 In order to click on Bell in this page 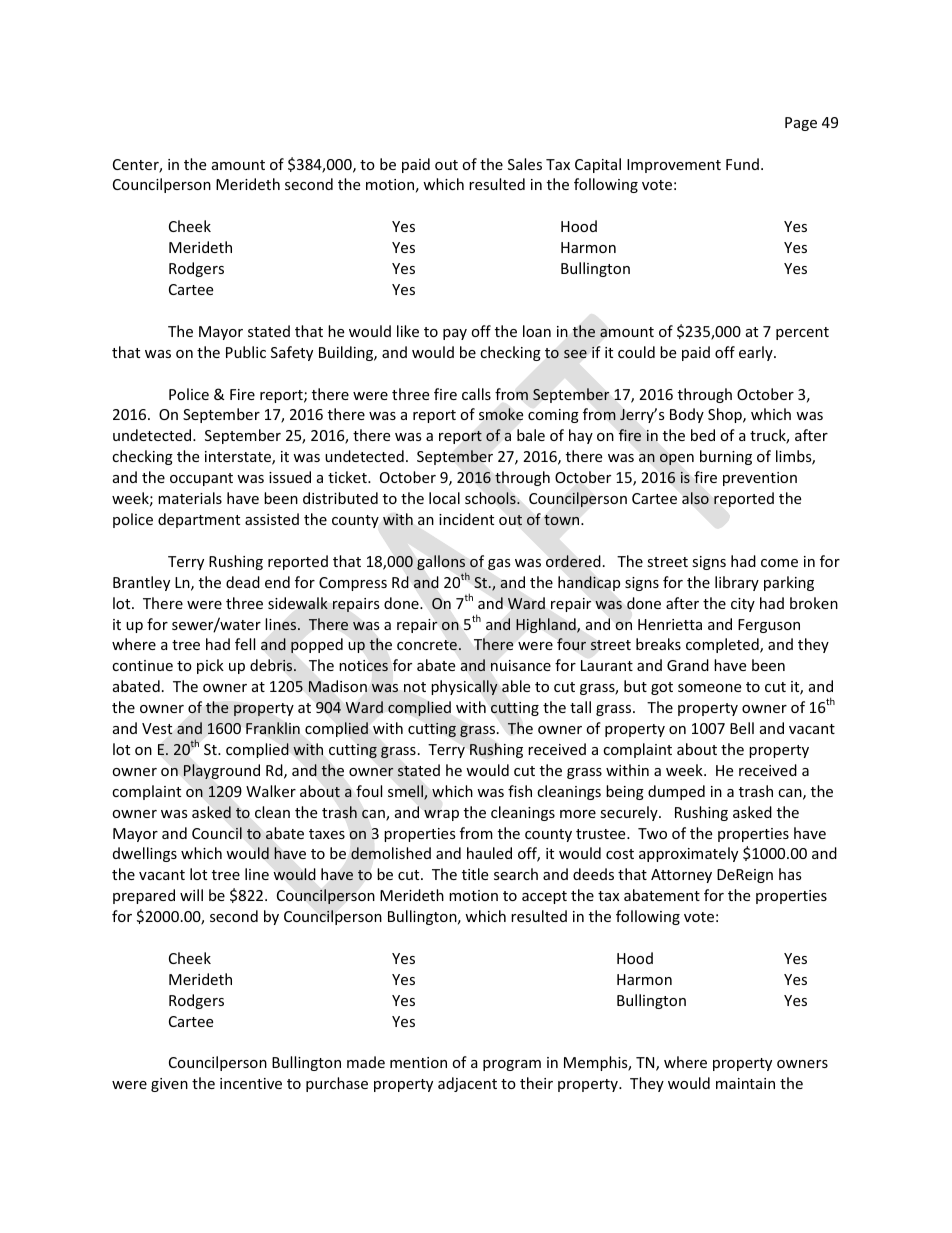, I will do `click(742, 728)`.
